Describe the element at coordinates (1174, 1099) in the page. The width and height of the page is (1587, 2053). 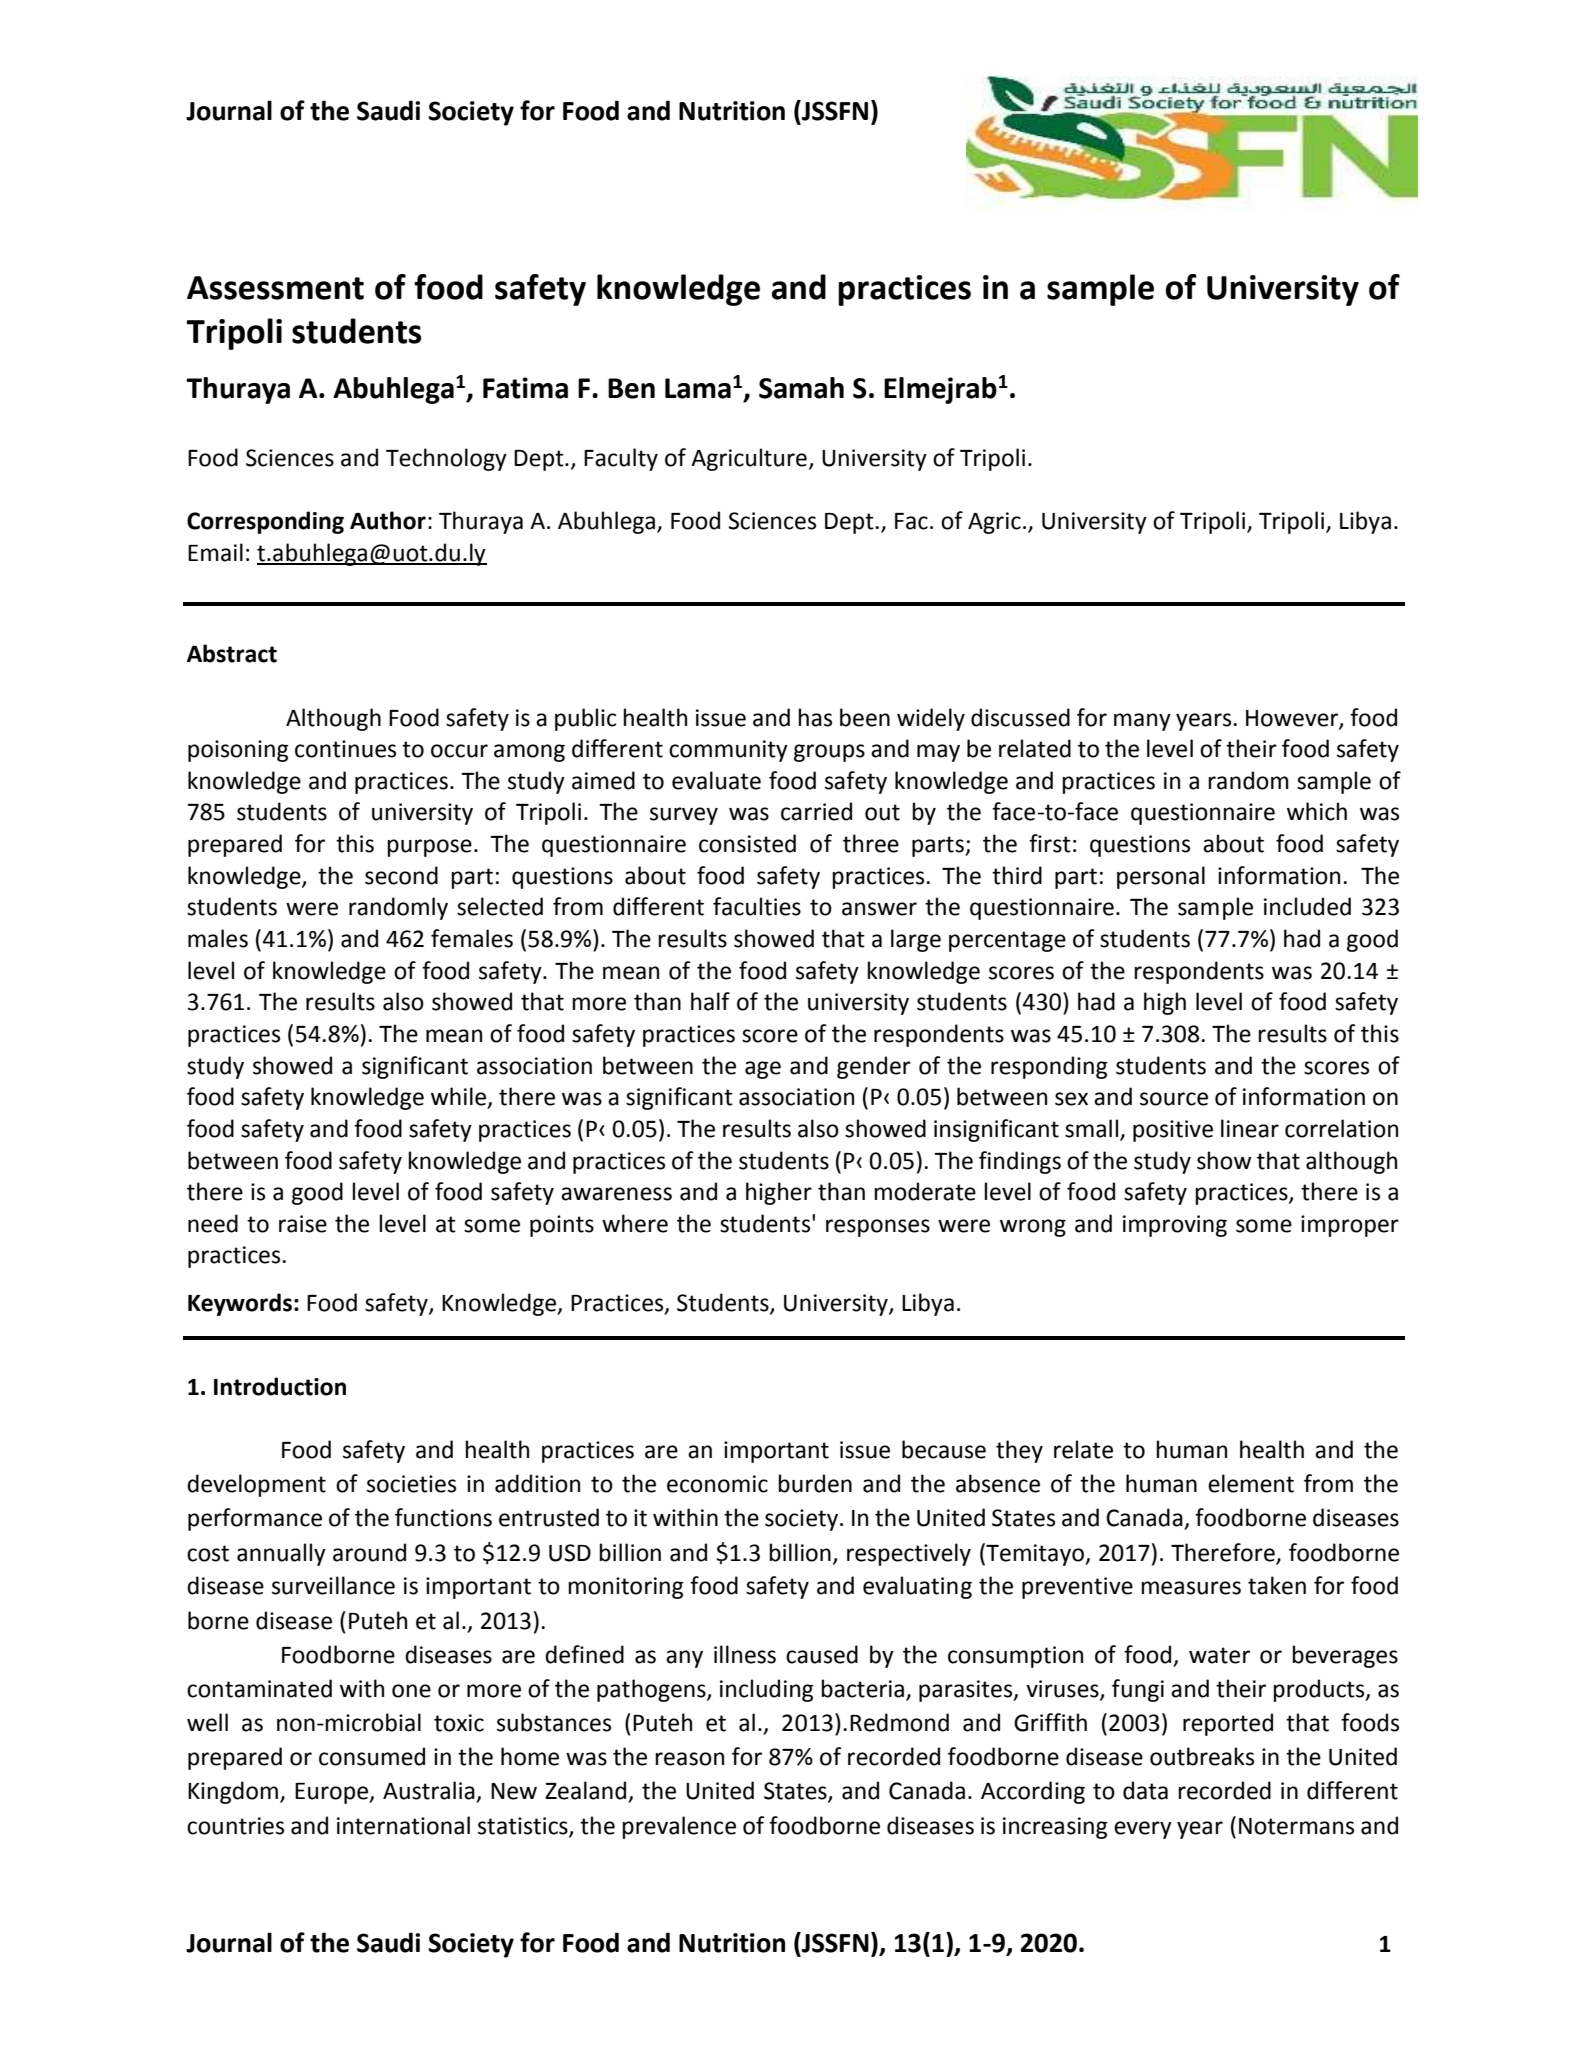
I see `source` at that location.
